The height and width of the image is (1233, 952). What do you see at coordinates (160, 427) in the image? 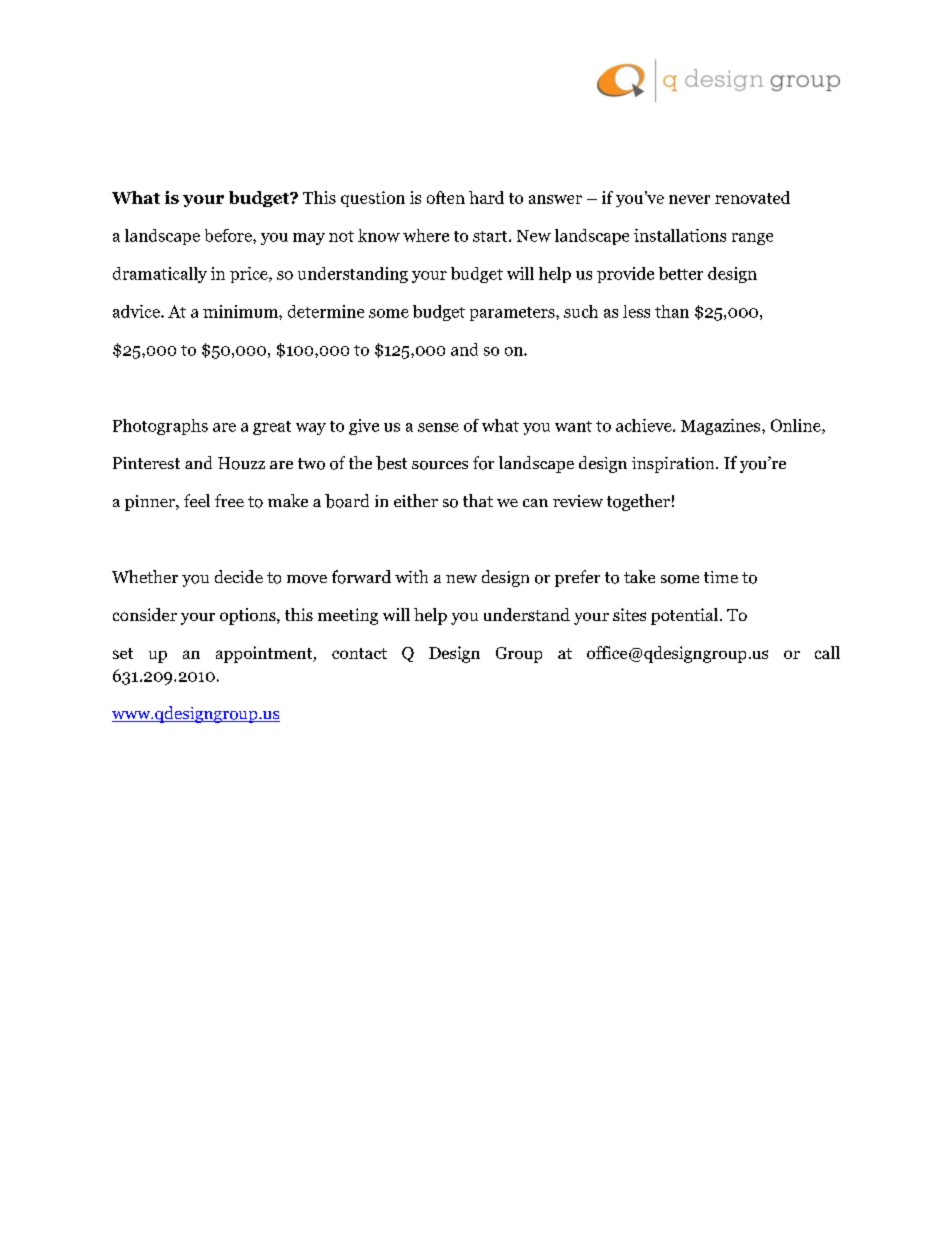
I see `Photographs` at bounding box center [160, 427].
